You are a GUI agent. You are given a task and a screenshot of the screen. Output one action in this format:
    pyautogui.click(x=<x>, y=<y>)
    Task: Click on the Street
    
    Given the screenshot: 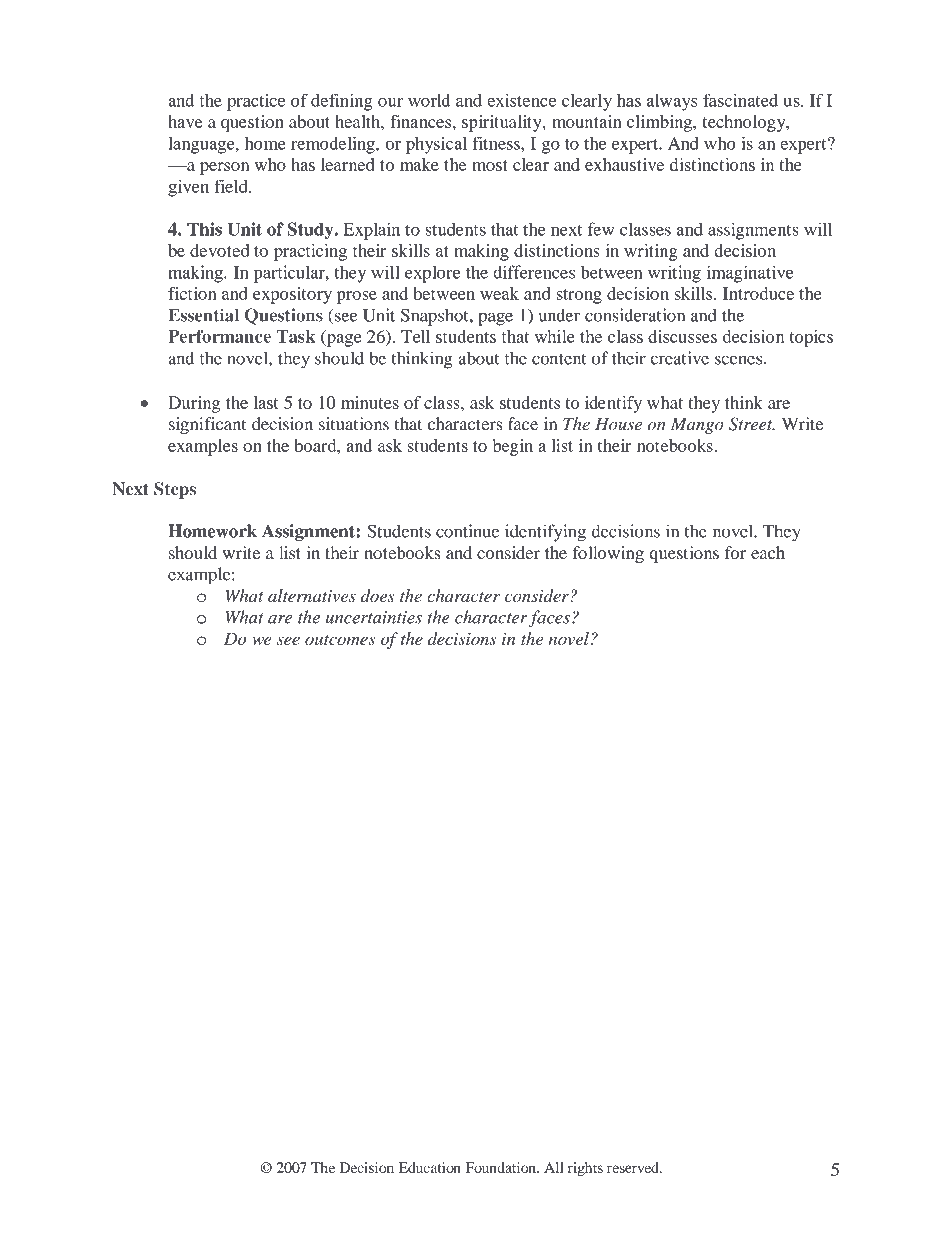 What is the action you would take?
    pyautogui.click(x=752, y=424)
